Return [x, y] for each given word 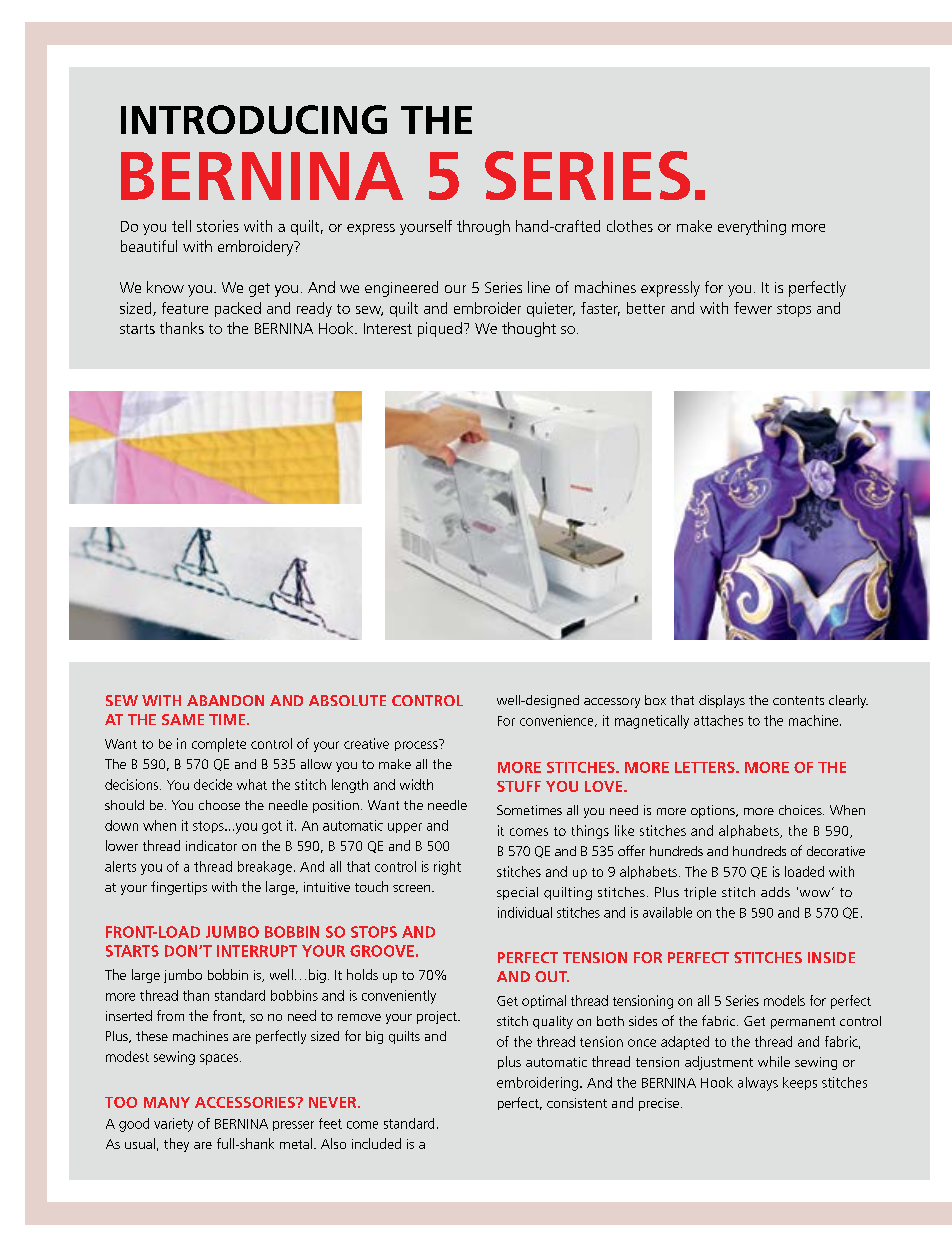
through [483, 227]
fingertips [179, 888]
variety [173, 1125]
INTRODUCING [254, 119]
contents [798, 700]
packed [238, 309]
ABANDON [225, 700]
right [447, 868]
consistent [577, 1103]
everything [752, 227]
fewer [753, 308]
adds [775, 892]
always [758, 1084]
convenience [558, 721]
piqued [440, 329]
